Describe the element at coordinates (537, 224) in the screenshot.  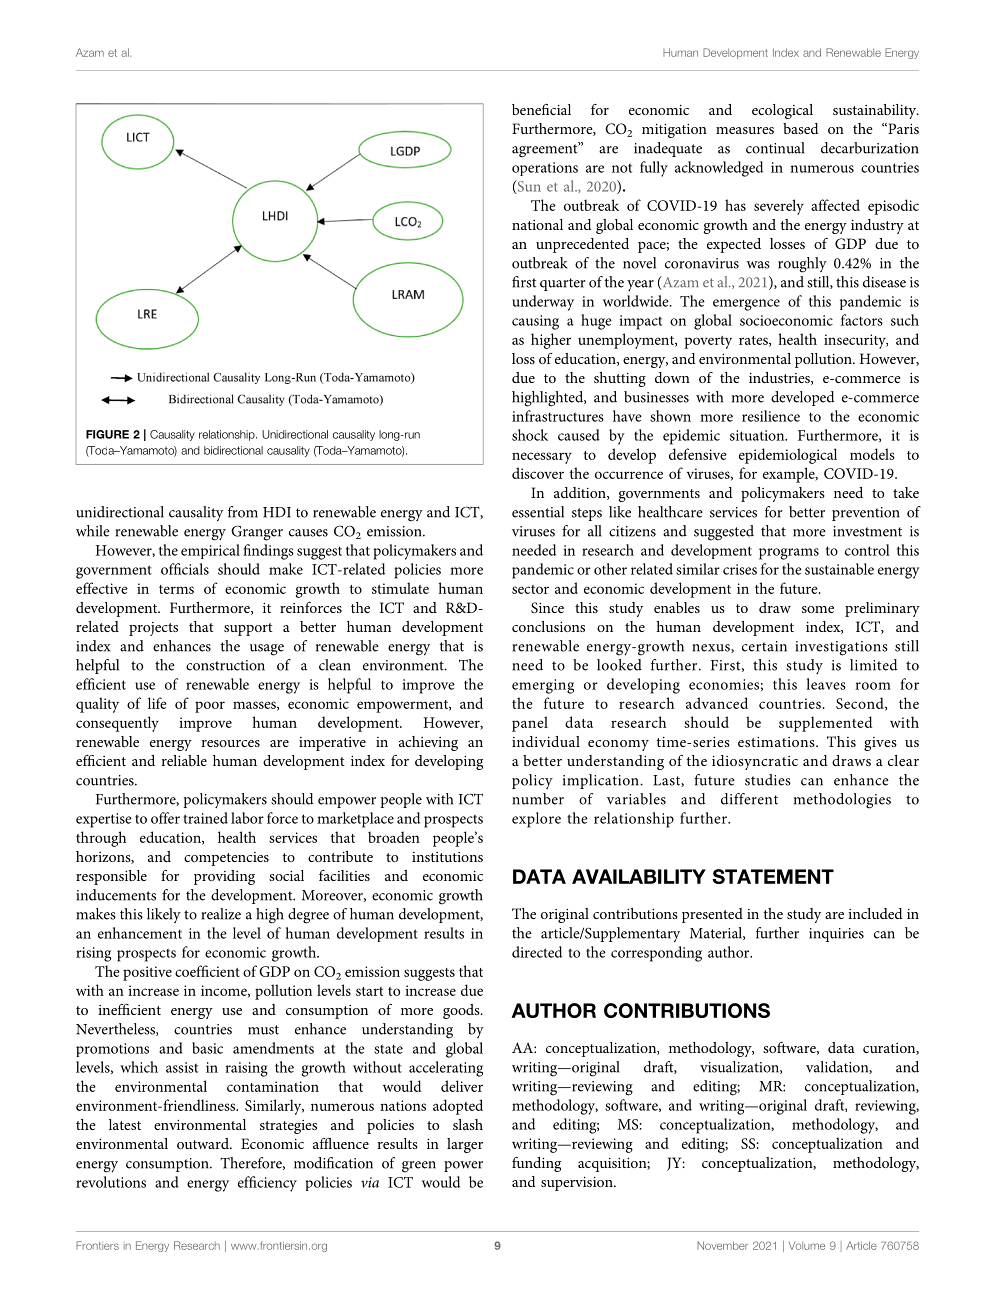
I see `national` at that location.
